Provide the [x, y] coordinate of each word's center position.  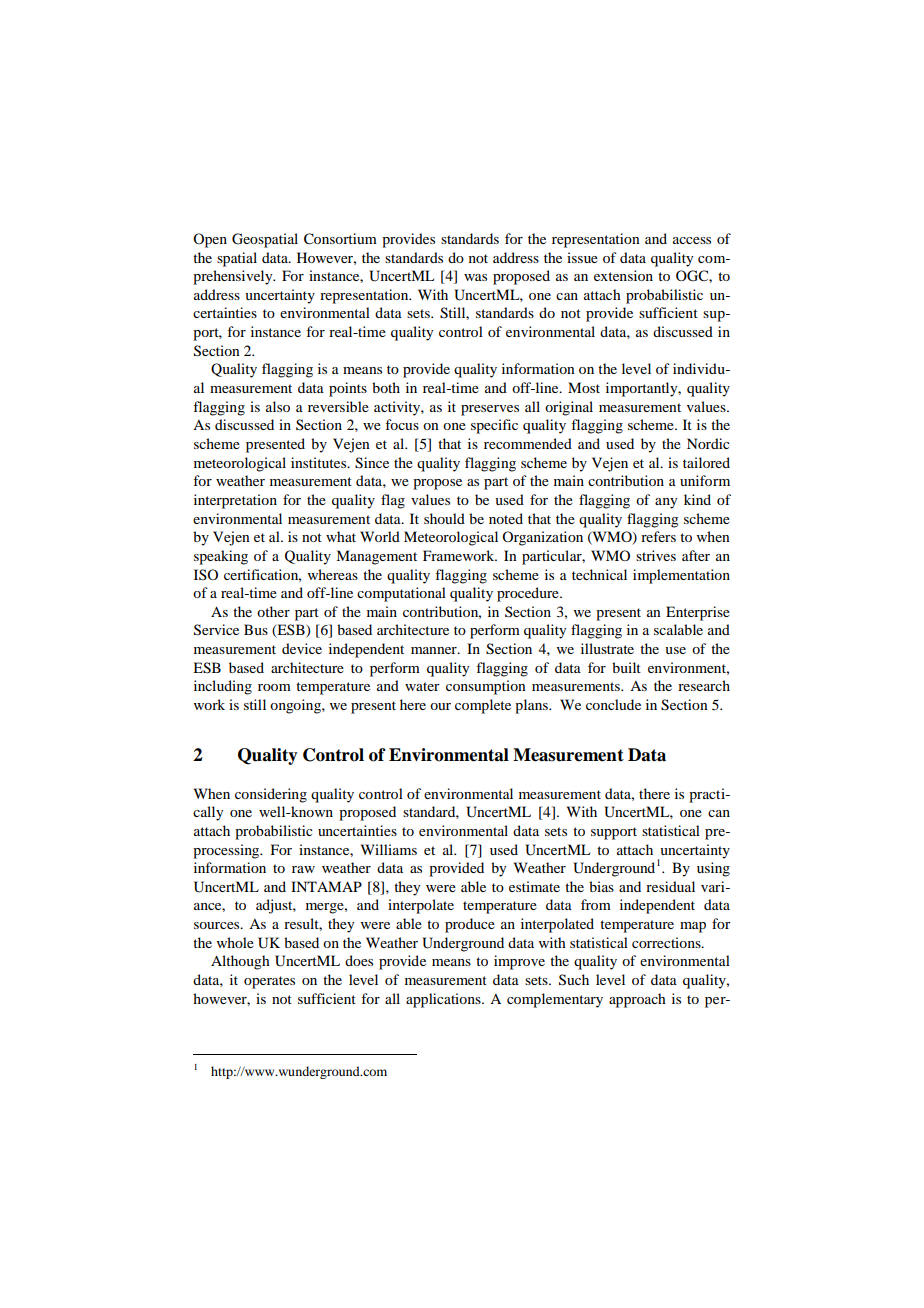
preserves [490, 410]
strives [656, 555]
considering [271, 795]
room [274, 687]
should [444, 518]
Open [210, 240]
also [278, 406]
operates [269, 982]
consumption [486, 687]
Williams [389, 849]
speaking [221, 557]
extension [623, 275]
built [626, 667]
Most [584, 387]
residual [670, 886]
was [475, 277]
